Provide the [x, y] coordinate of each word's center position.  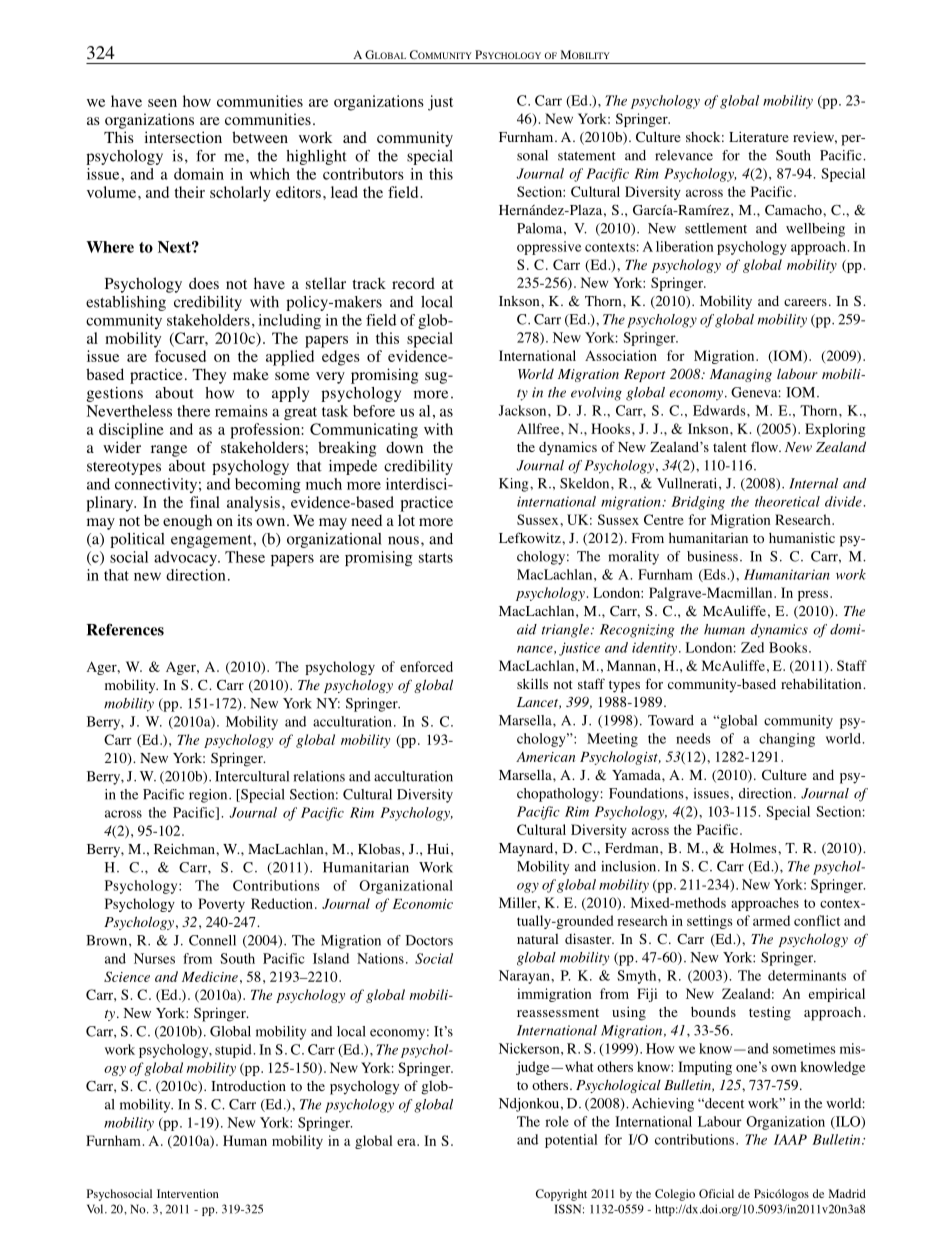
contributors [363, 174]
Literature [759, 136]
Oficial [716, 1193]
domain [199, 174]
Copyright [561, 1195]
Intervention [188, 1193]
